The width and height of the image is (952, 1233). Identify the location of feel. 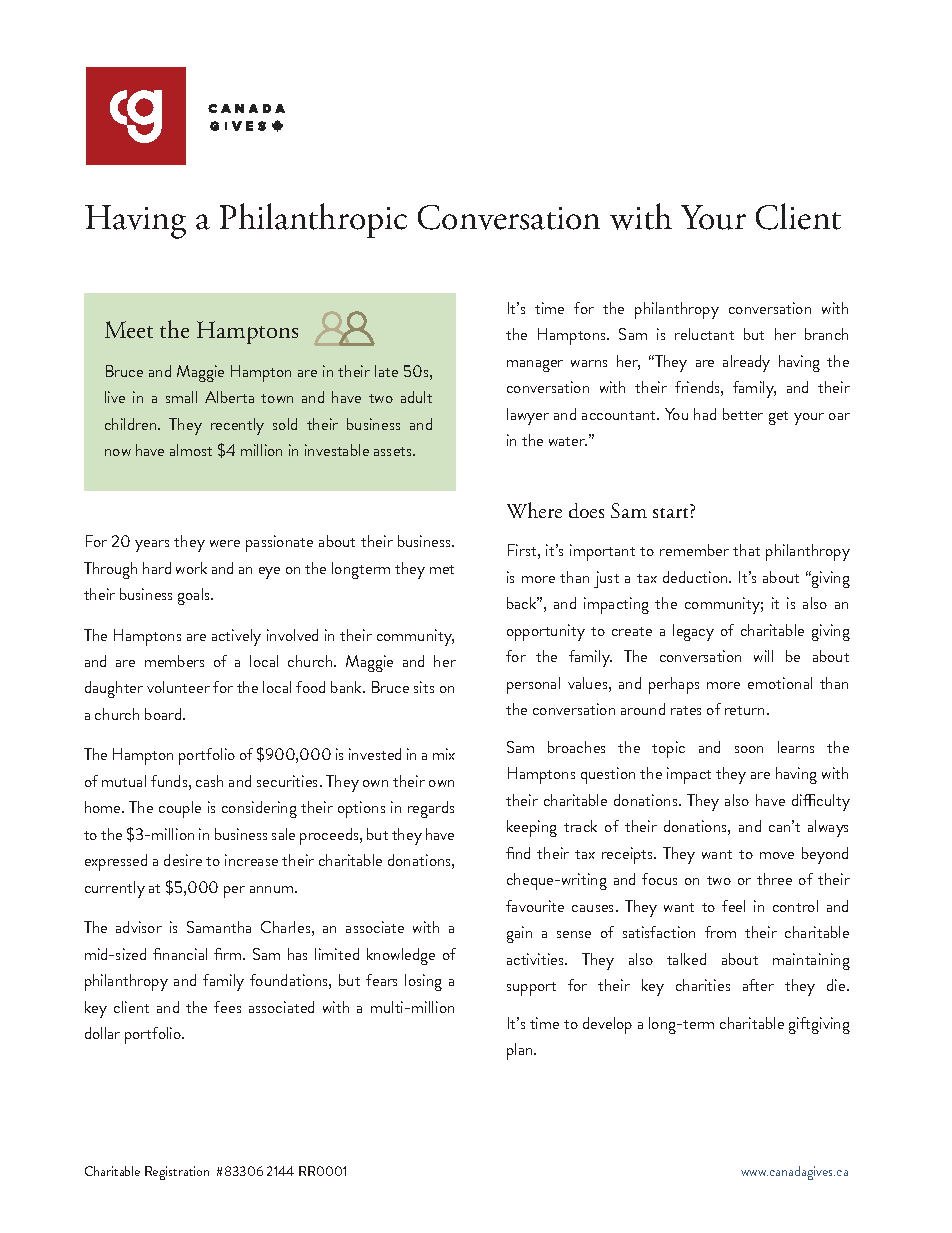
(733, 906).
